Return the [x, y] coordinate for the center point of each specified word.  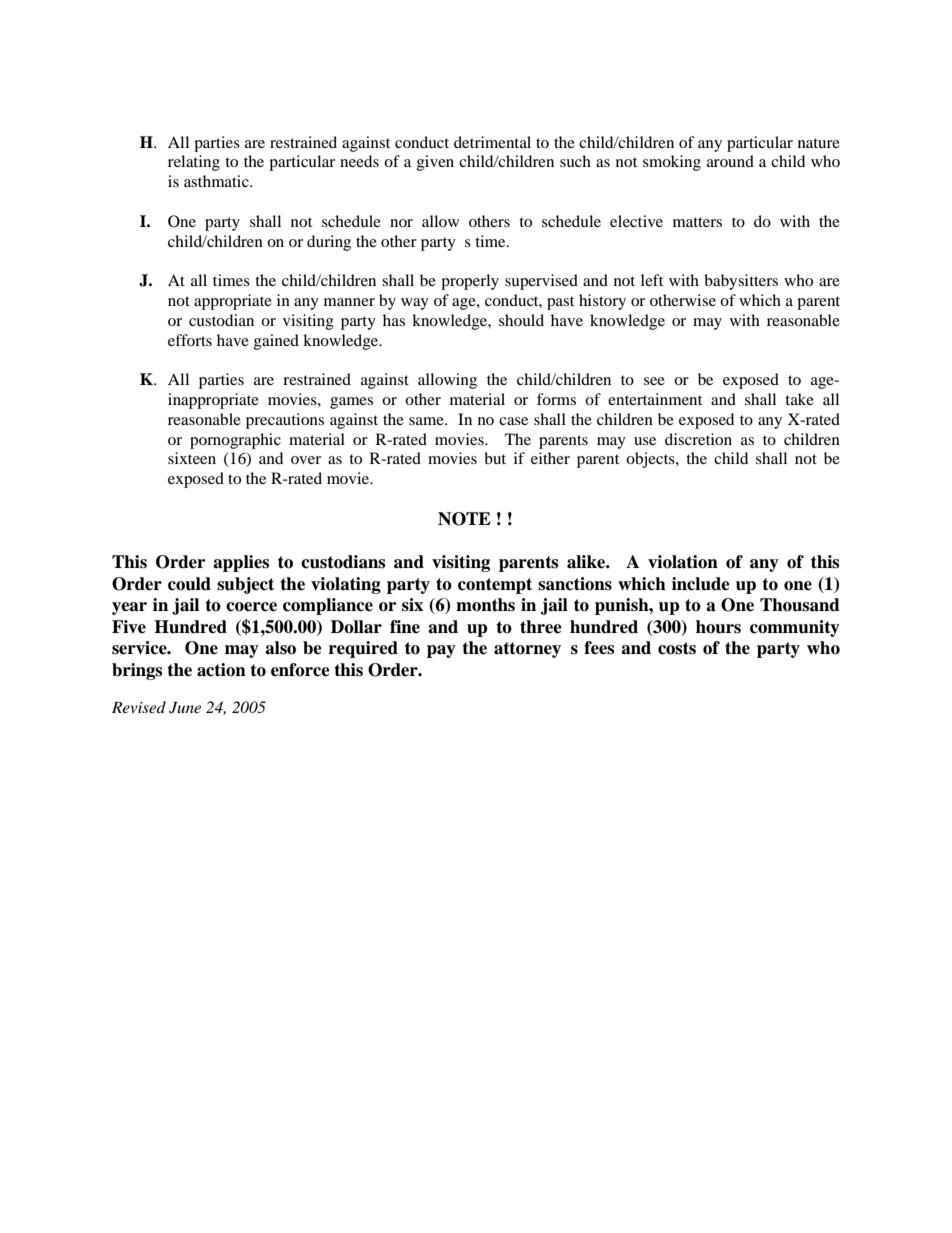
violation [683, 562]
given [435, 163]
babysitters [741, 282]
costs [677, 648]
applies [241, 563]
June [185, 708]
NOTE [464, 519]
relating [194, 163]
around [730, 161]
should [521, 320]
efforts [190, 340]
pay [441, 651]
